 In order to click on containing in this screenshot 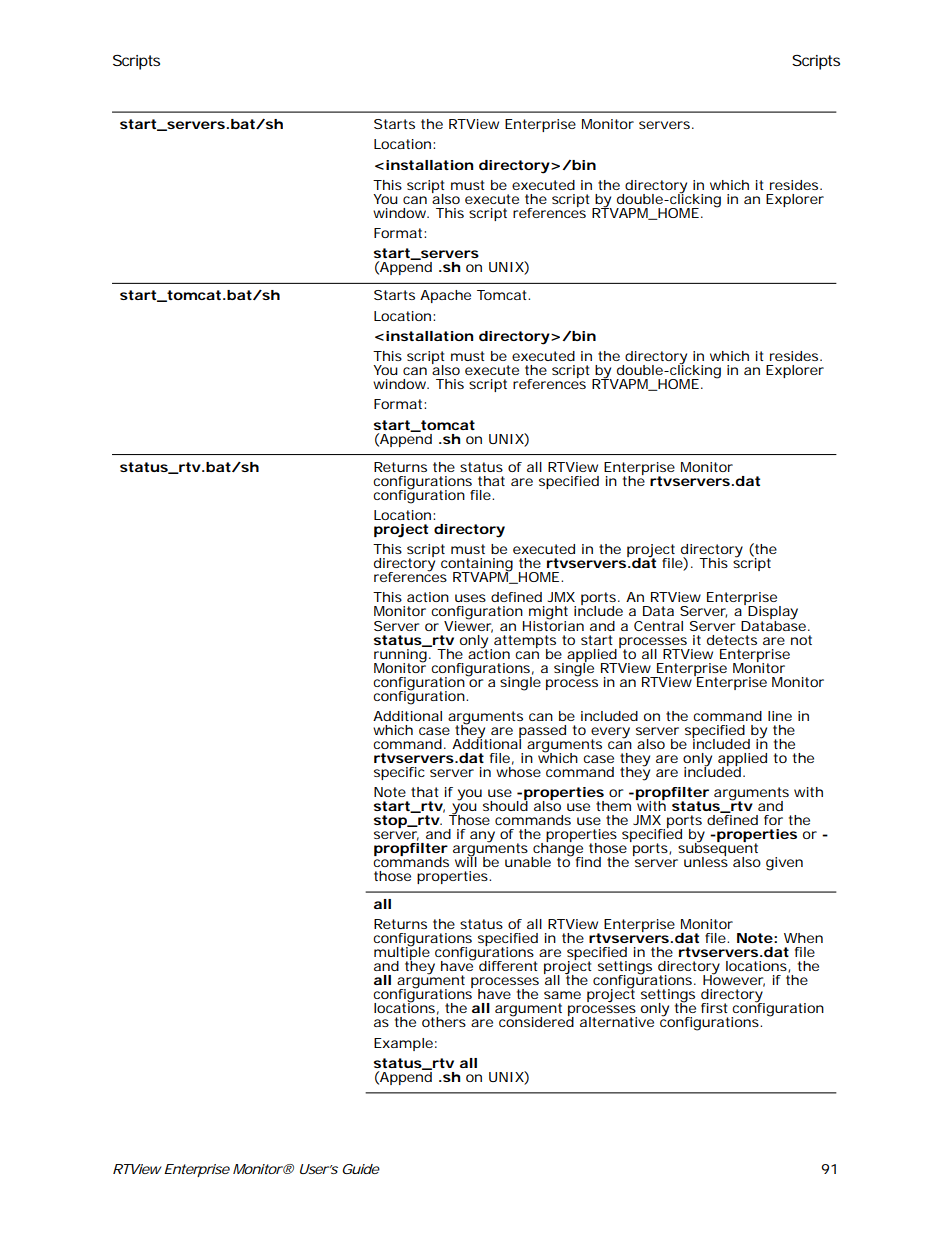, I will do `click(477, 566)`.
